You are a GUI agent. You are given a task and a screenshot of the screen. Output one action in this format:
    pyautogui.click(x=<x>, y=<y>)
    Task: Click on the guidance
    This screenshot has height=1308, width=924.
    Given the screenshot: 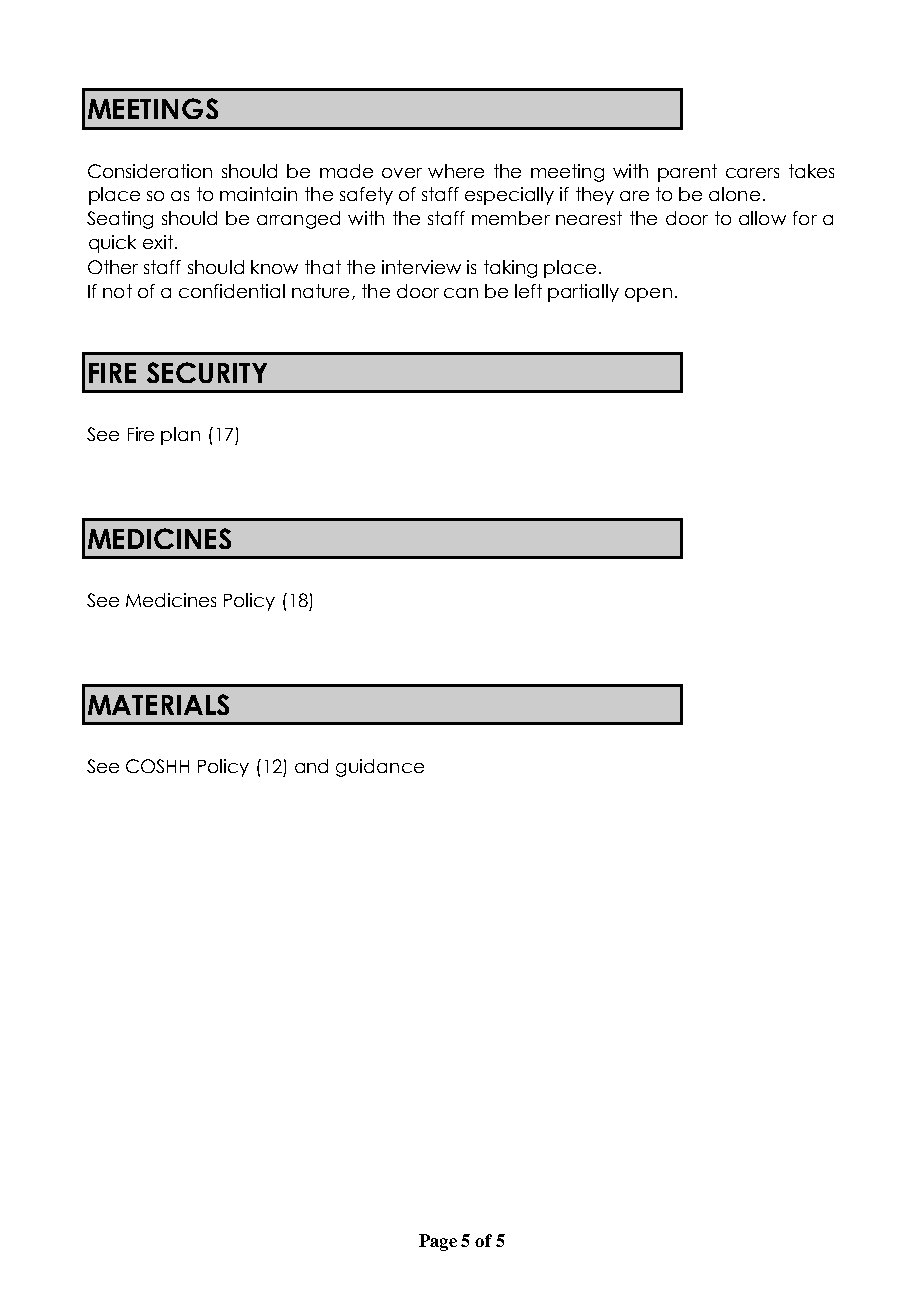 What is the action you would take?
    pyautogui.click(x=380, y=768)
